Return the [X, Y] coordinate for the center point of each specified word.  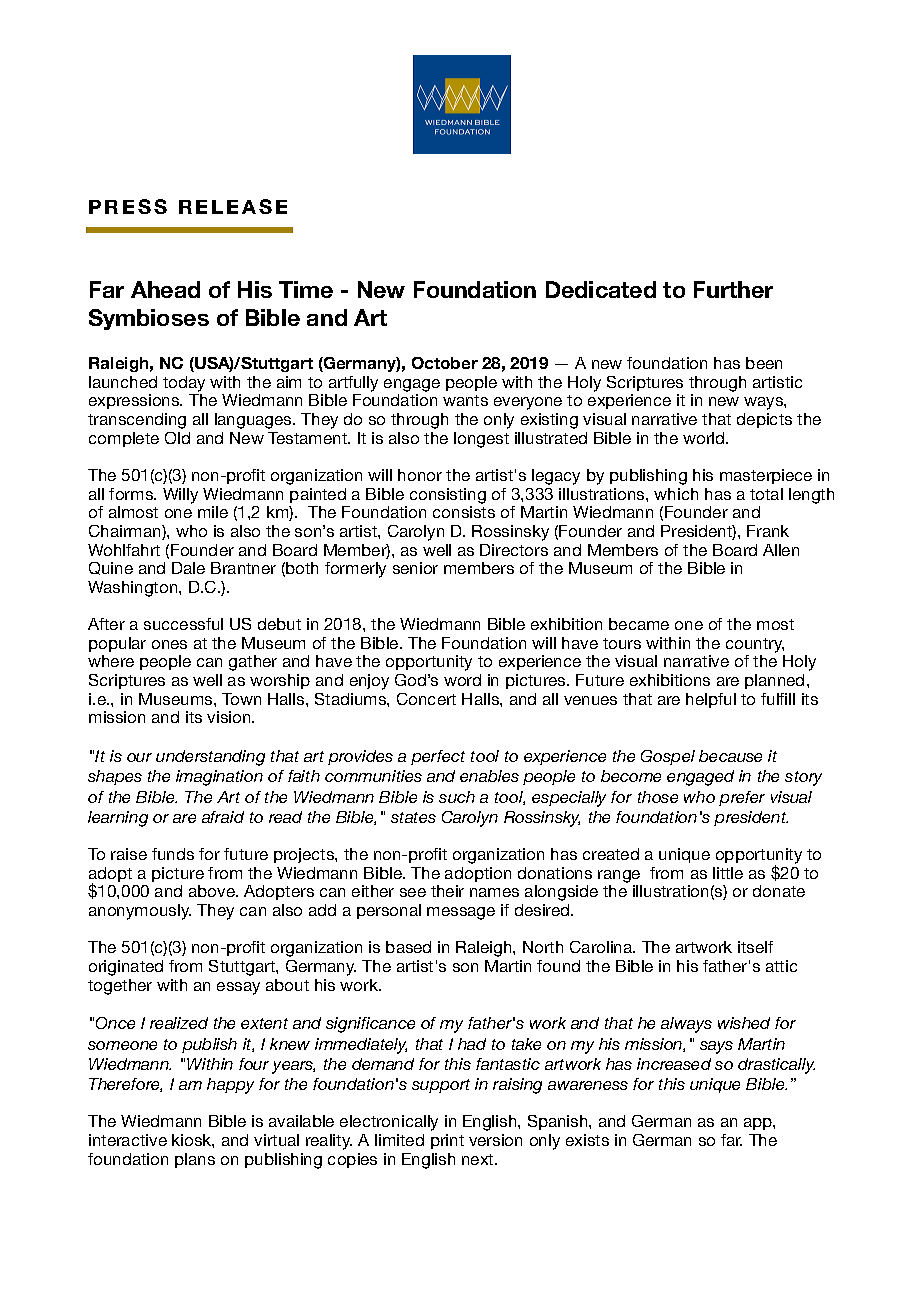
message [461, 913]
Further [733, 289]
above [213, 891]
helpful [711, 700]
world [705, 438]
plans [195, 1160]
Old [177, 438]
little [728, 873]
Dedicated [601, 289]
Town [241, 699]
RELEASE [233, 206]
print [447, 1141]
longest [481, 440]
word [462, 680]
